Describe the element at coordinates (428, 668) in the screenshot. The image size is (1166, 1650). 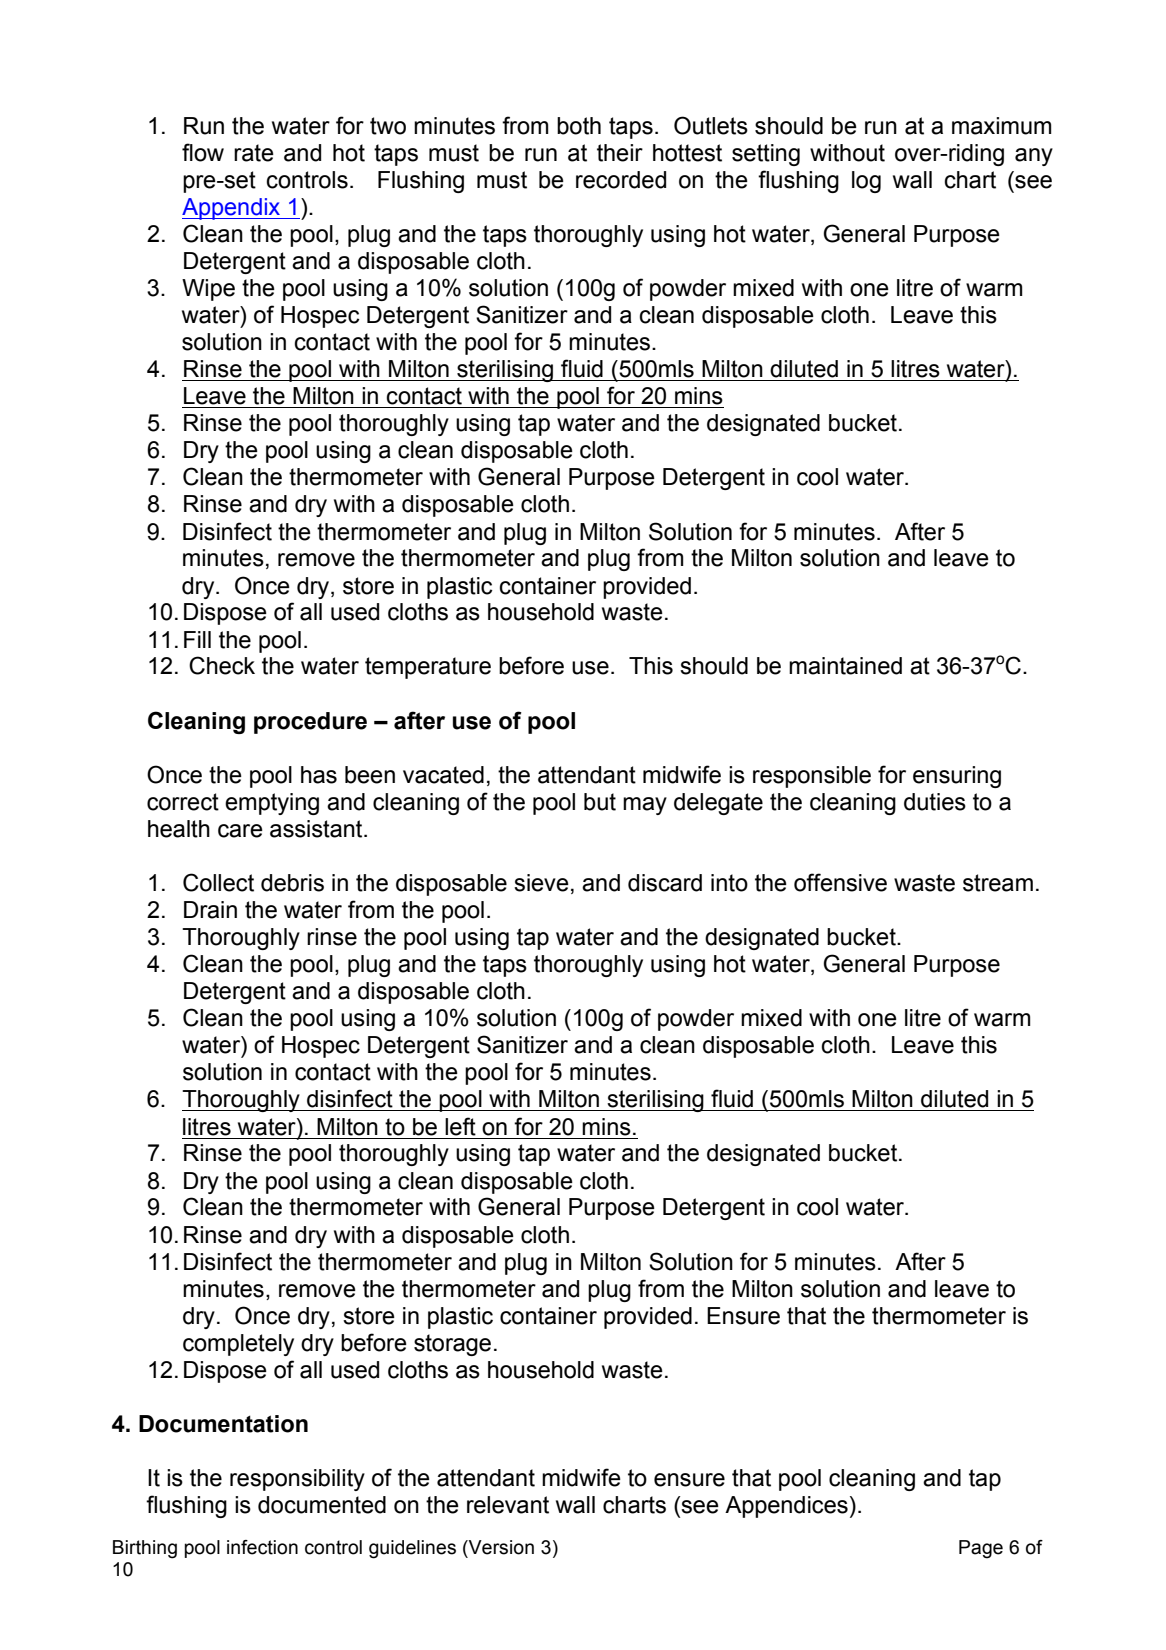
I see `temperature` at that location.
